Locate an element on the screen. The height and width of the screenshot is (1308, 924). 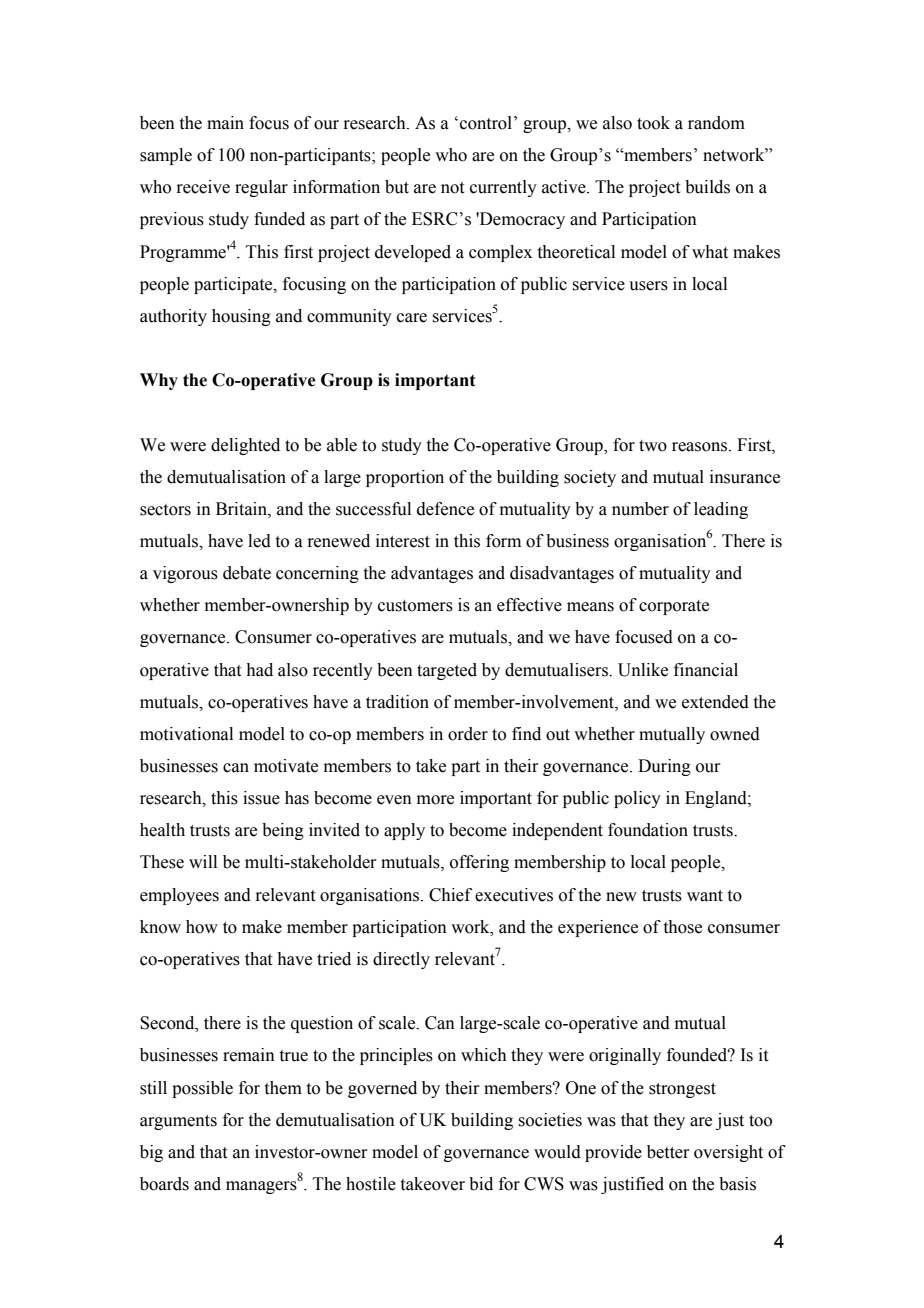
targeted is located at coordinates (447, 671).
